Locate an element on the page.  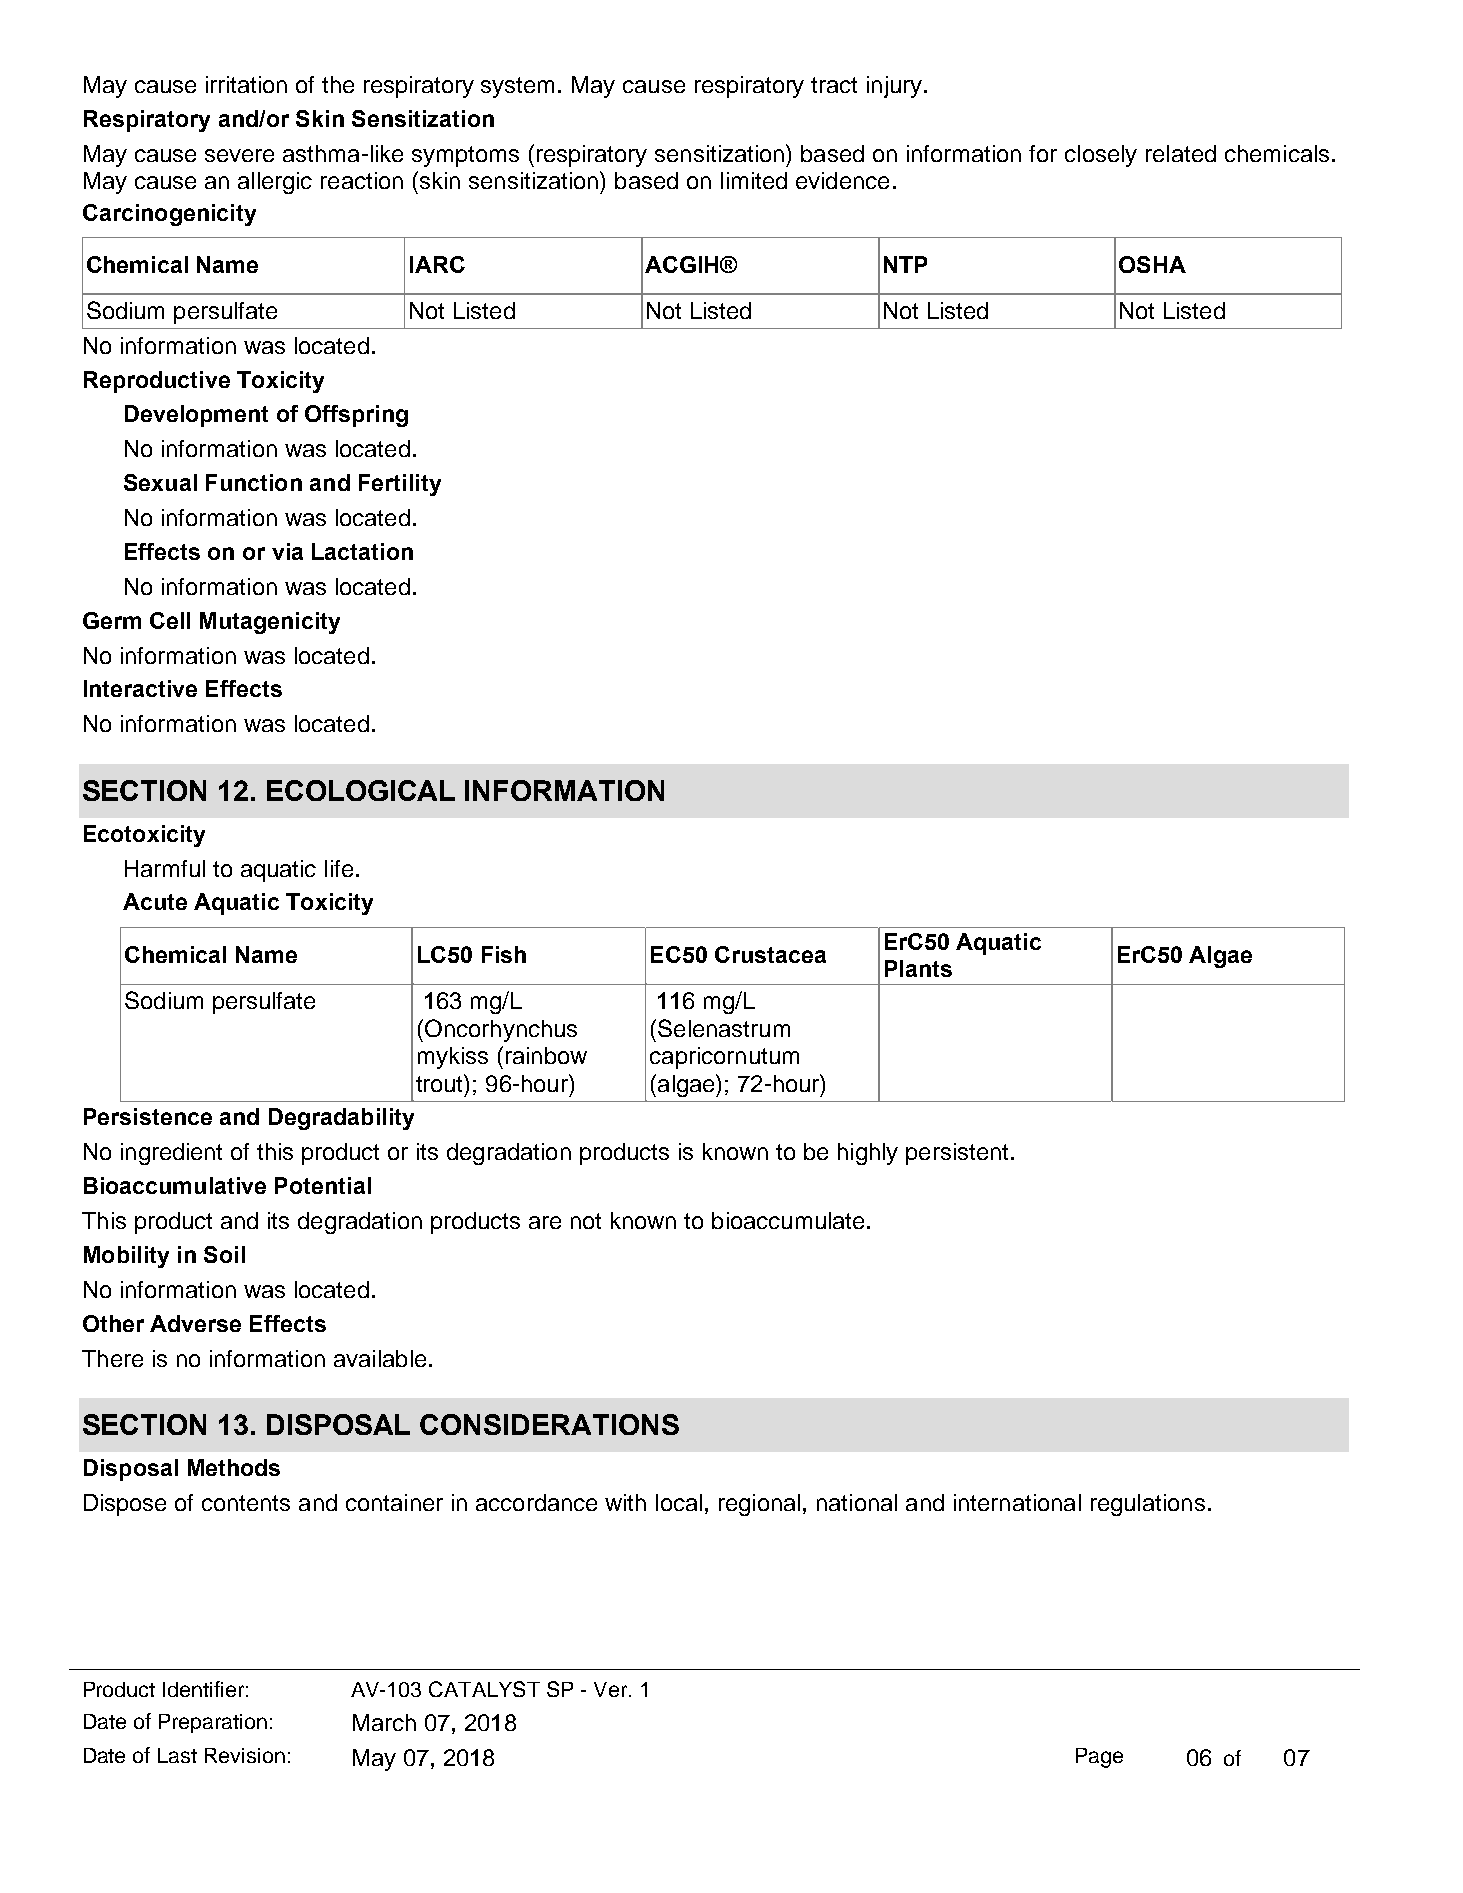
closely is located at coordinates (1101, 156).
